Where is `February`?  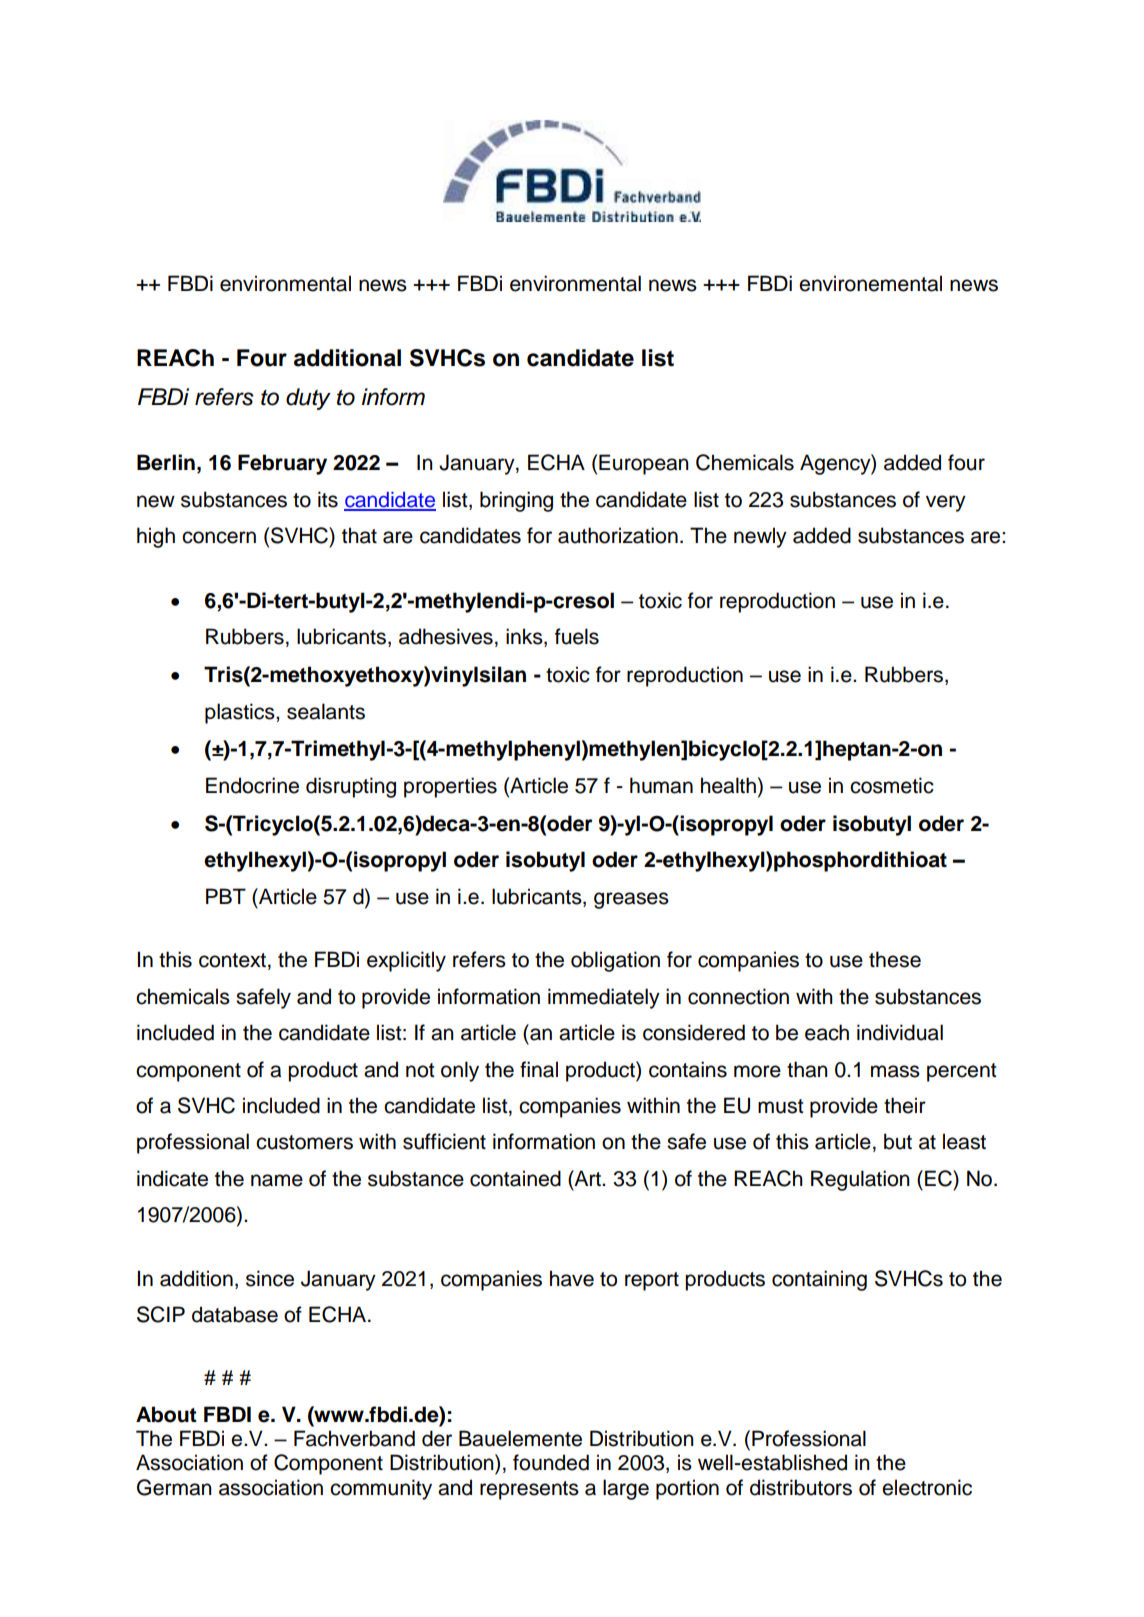 February is located at coordinates (282, 464).
